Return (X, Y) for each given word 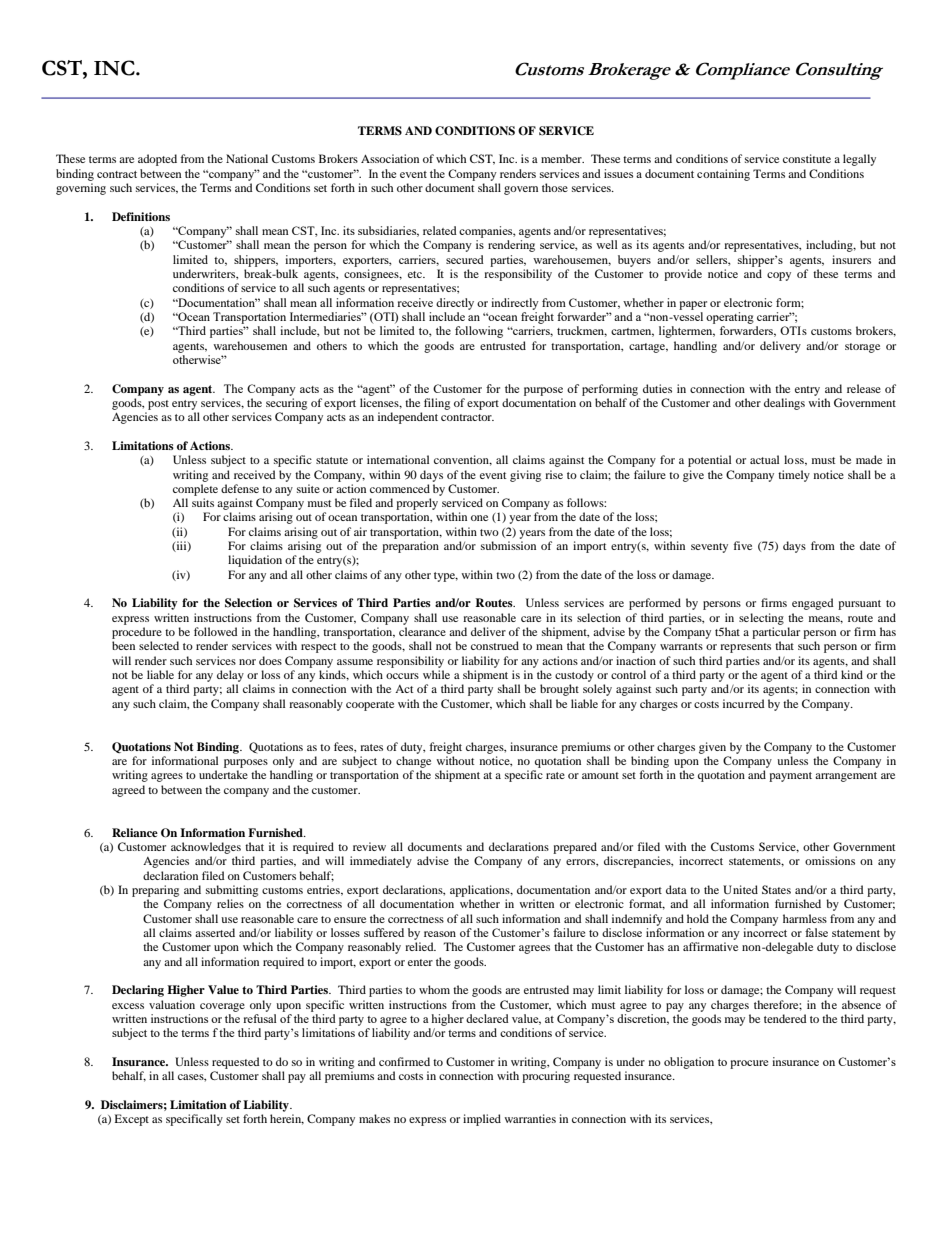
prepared (575, 848)
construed (495, 645)
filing (437, 404)
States (776, 889)
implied (482, 1120)
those (555, 187)
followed (216, 631)
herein (287, 1119)
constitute (807, 158)
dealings (784, 404)
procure (749, 1064)
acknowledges (206, 848)
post (158, 405)
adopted (157, 160)
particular (776, 633)
